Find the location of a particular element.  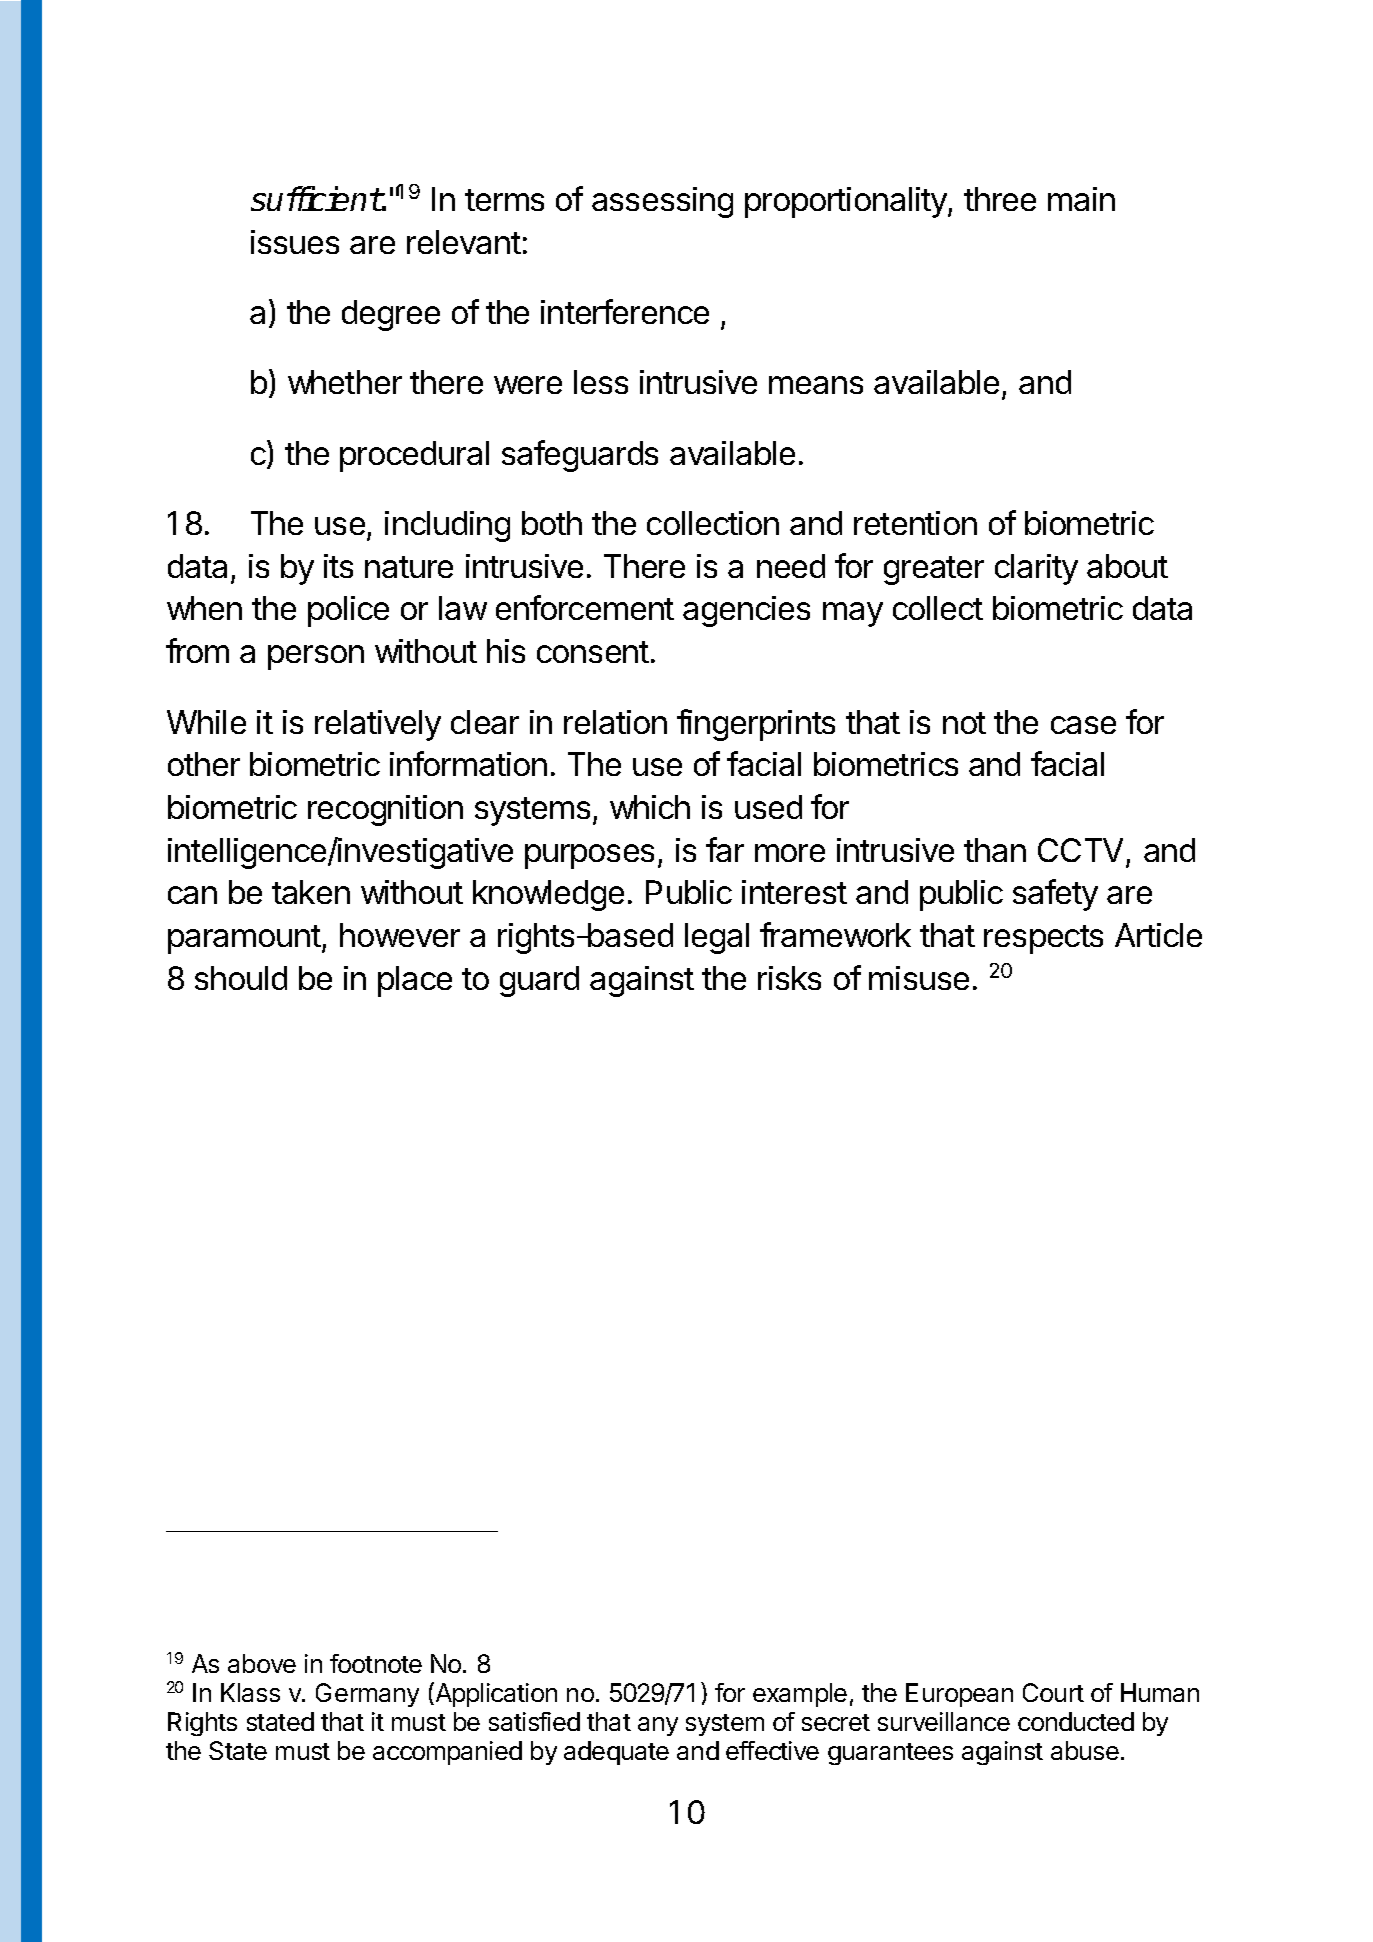

respects is located at coordinates (1043, 939).
